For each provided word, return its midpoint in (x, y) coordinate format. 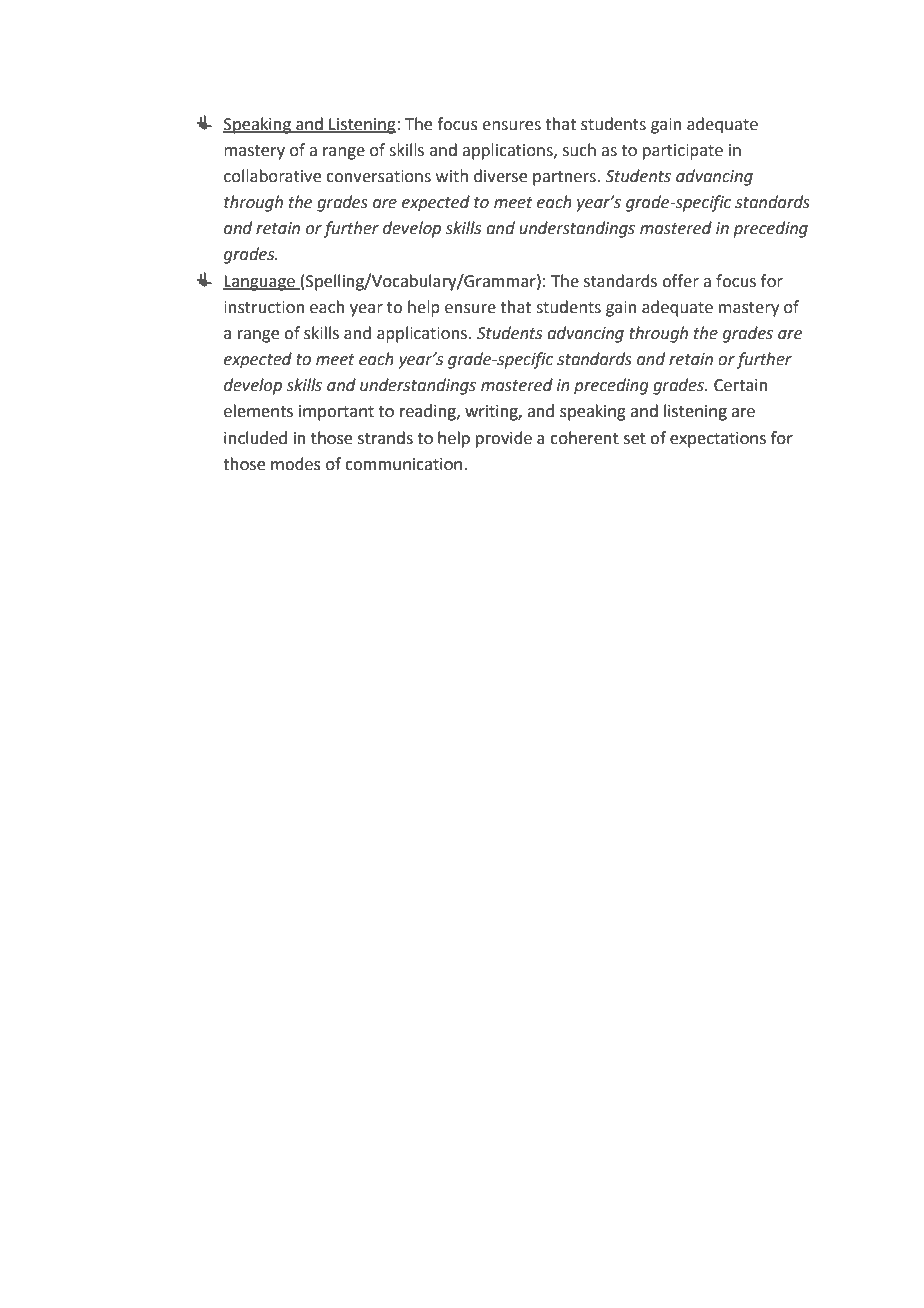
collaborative (272, 176)
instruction (264, 307)
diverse (500, 176)
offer (680, 281)
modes (296, 464)
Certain (741, 385)
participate (683, 152)
